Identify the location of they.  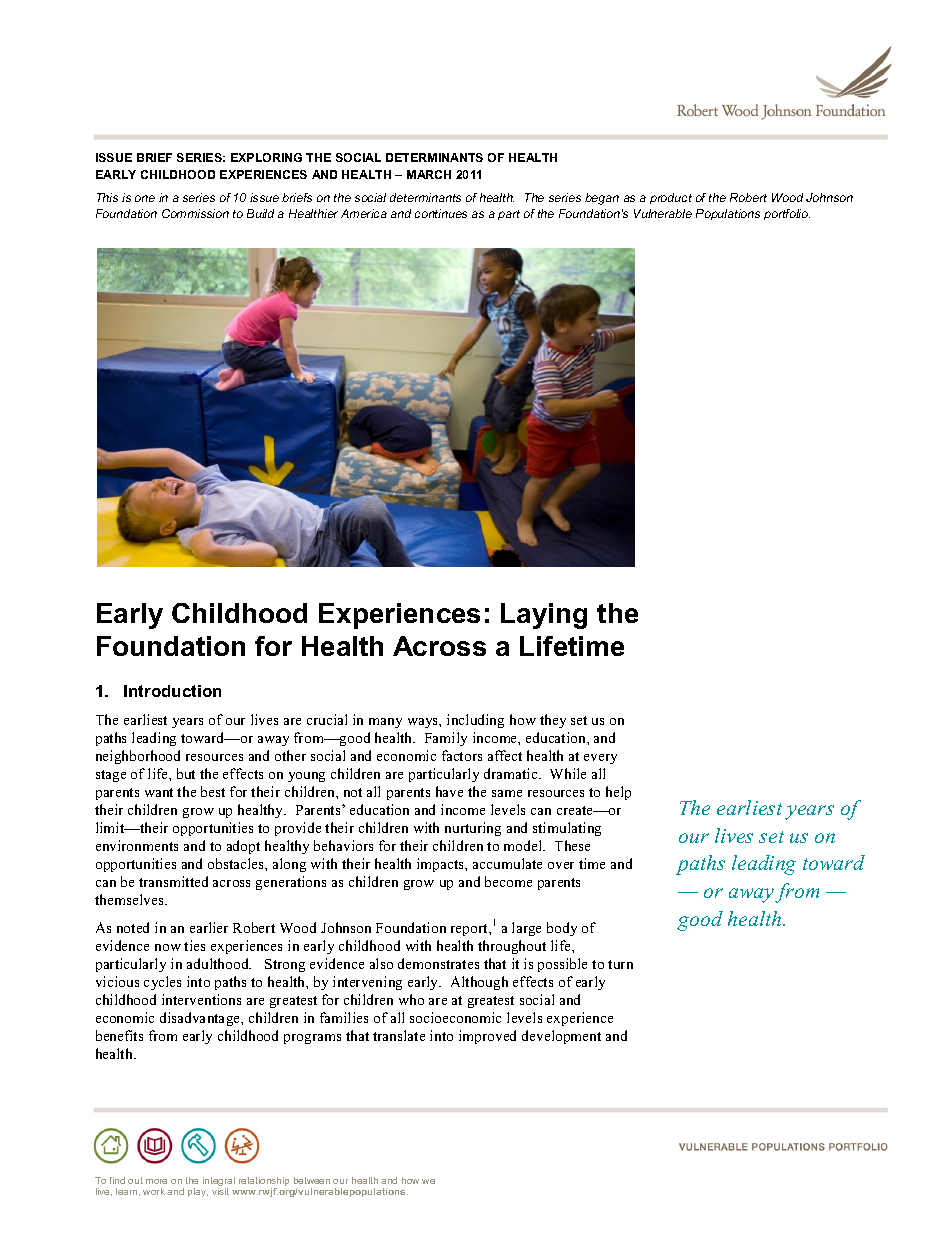
(553, 721).
